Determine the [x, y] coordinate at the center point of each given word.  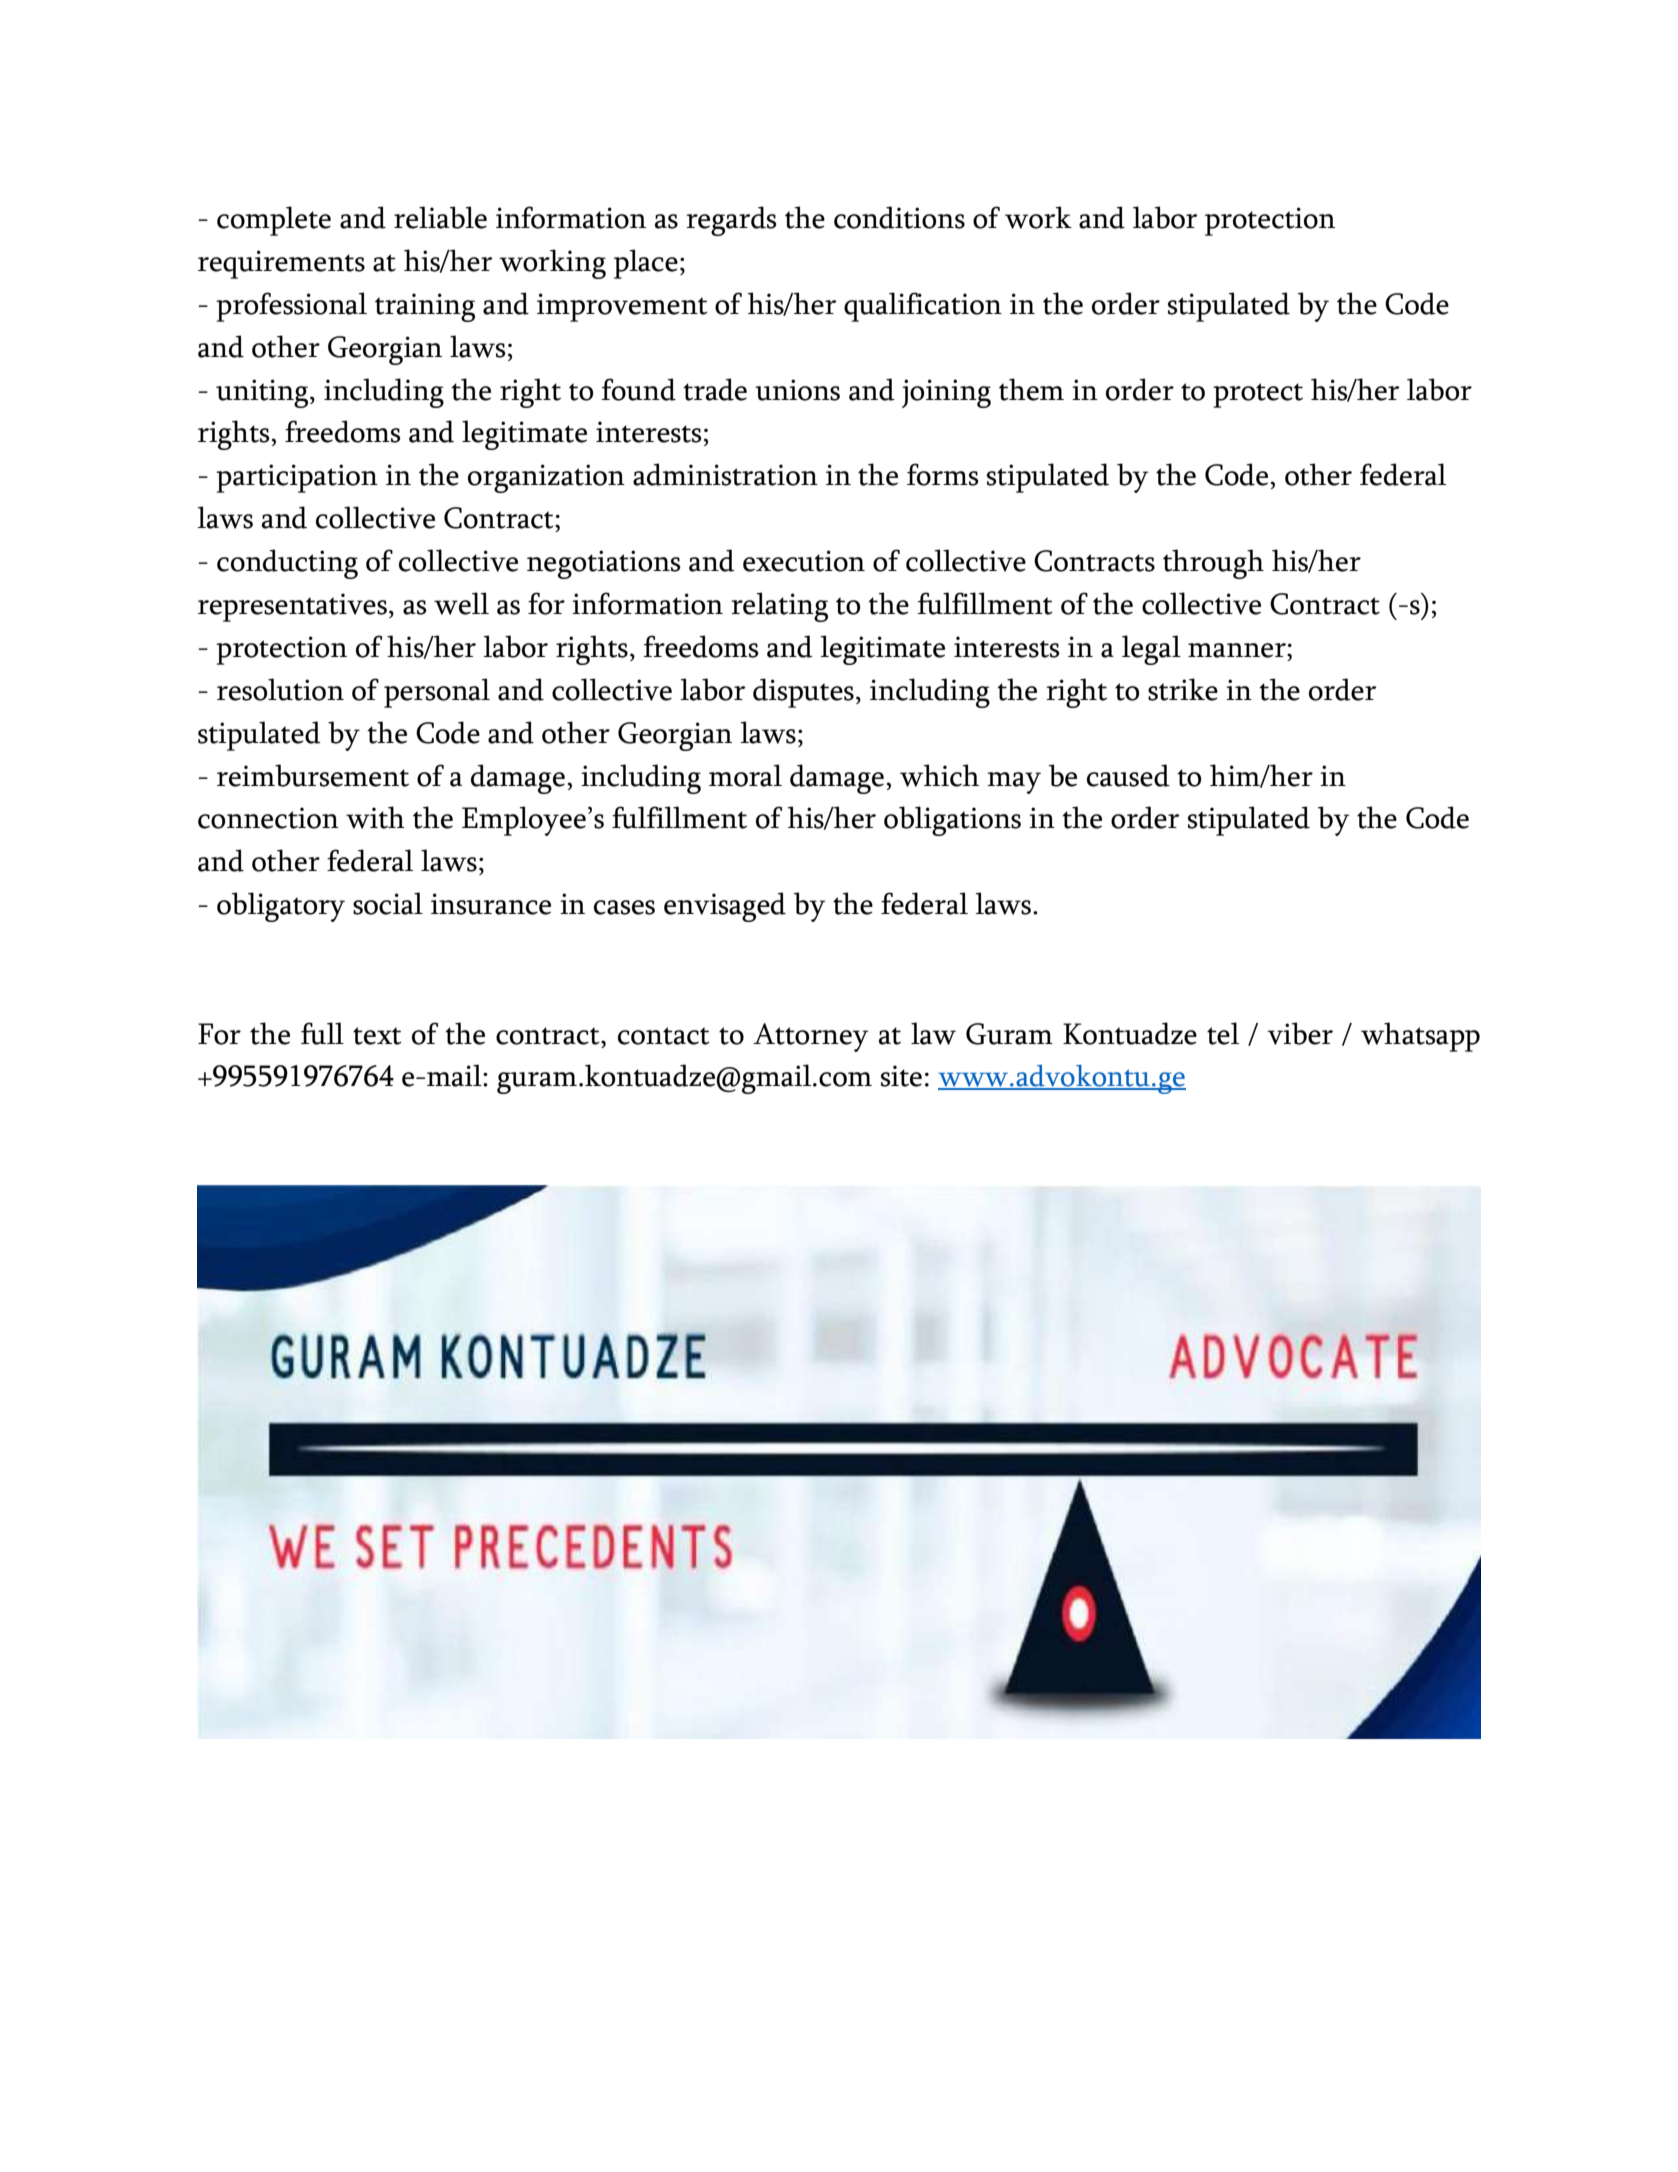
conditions [899, 217]
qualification [923, 307]
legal [1151, 650]
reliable [440, 217]
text [377, 1036]
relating [779, 607]
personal [437, 693]
